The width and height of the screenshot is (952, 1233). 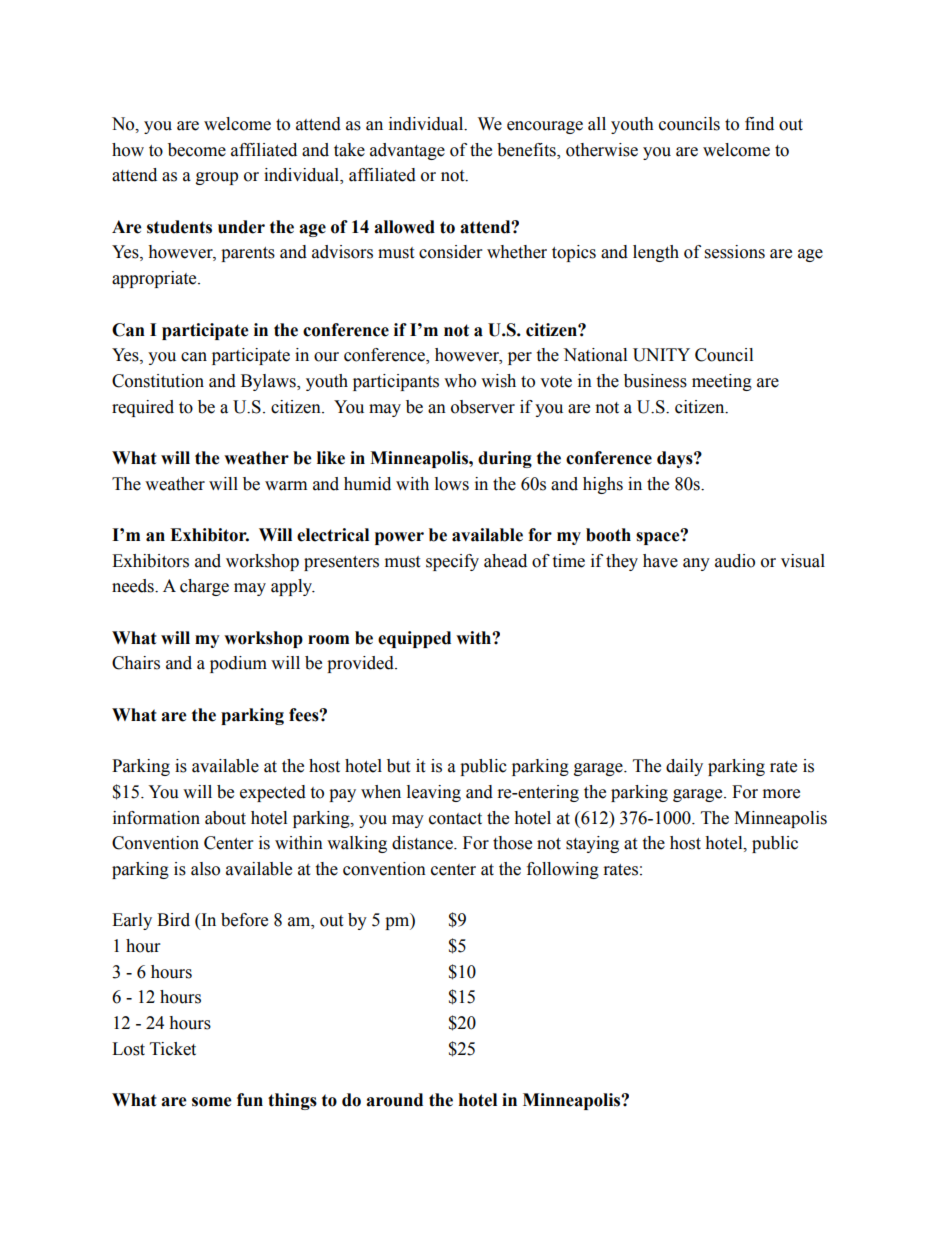 What do you see at coordinates (407, 151) in the screenshot?
I see `advantage` at bounding box center [407, 151].
